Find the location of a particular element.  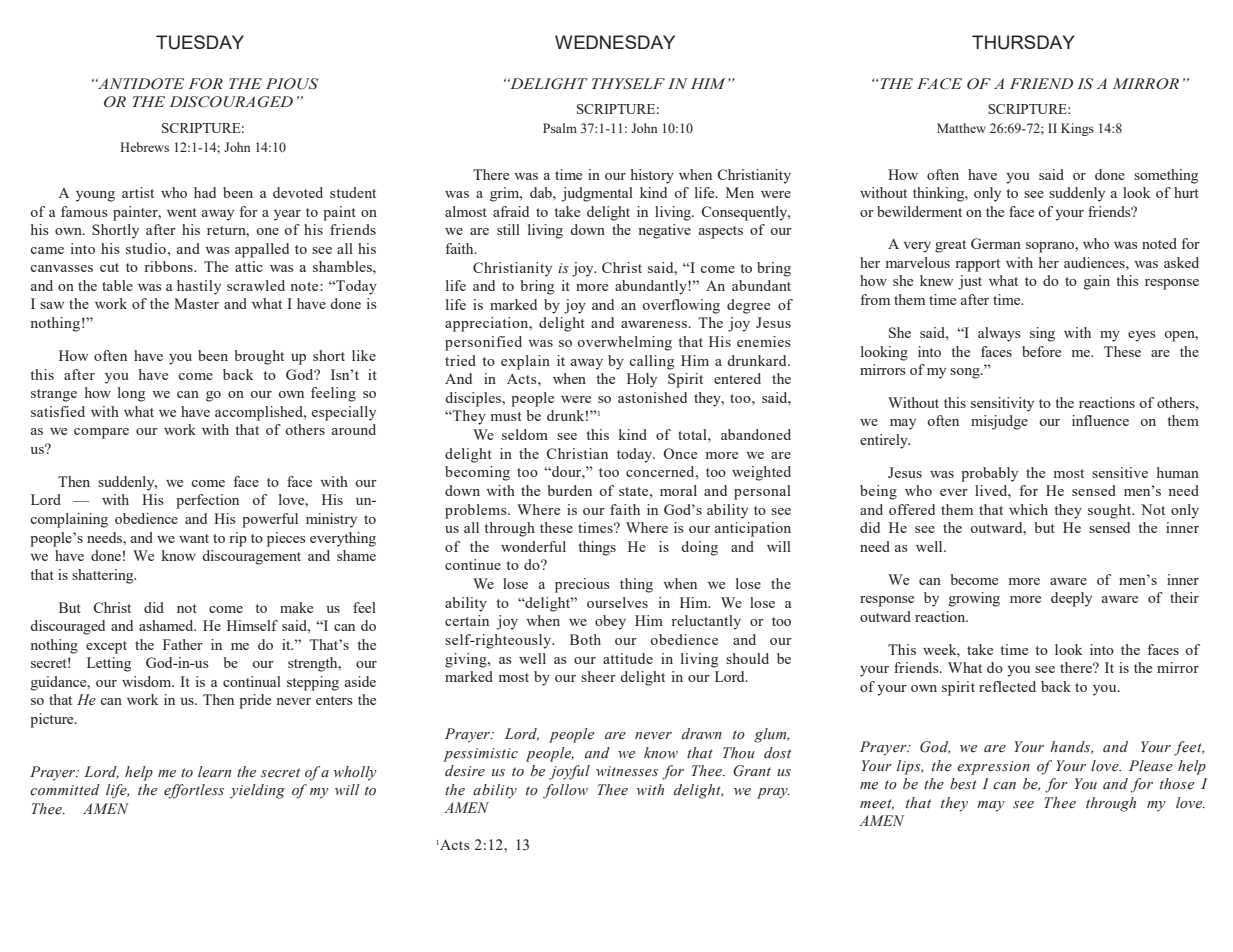

which is located at coordinates (1028, 509).
